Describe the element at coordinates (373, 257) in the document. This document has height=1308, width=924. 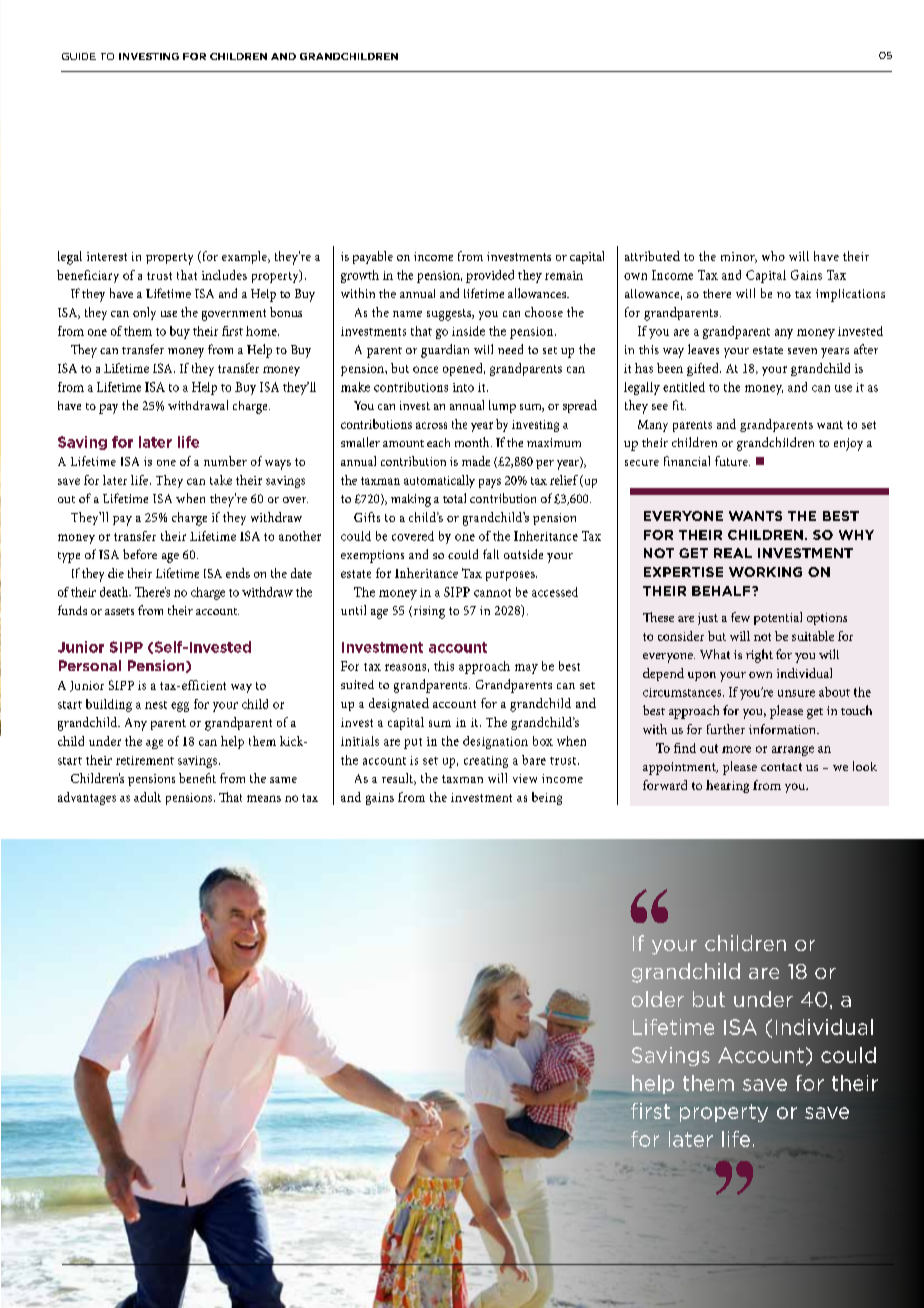
I see `payable` at that location.
